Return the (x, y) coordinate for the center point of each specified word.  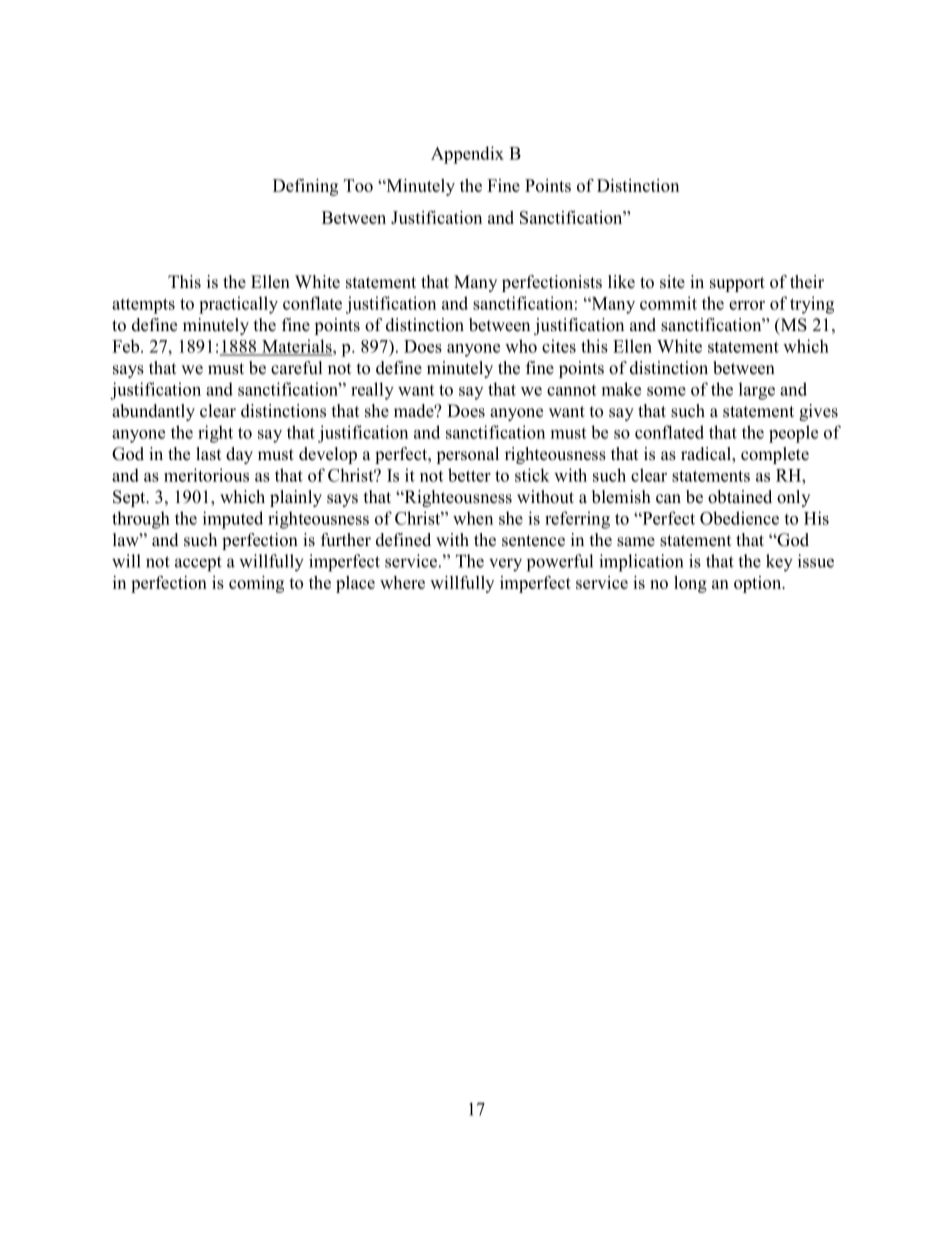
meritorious (206, 475)
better (469, 475)
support (737, 284)
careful (296, 368)
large (757, 391)
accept (198, 564)
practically (238, 305)
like (621, 282)
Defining (305, 187)
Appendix (467, 155)
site (672, 282)
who (521, 346)
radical (707, 454)
